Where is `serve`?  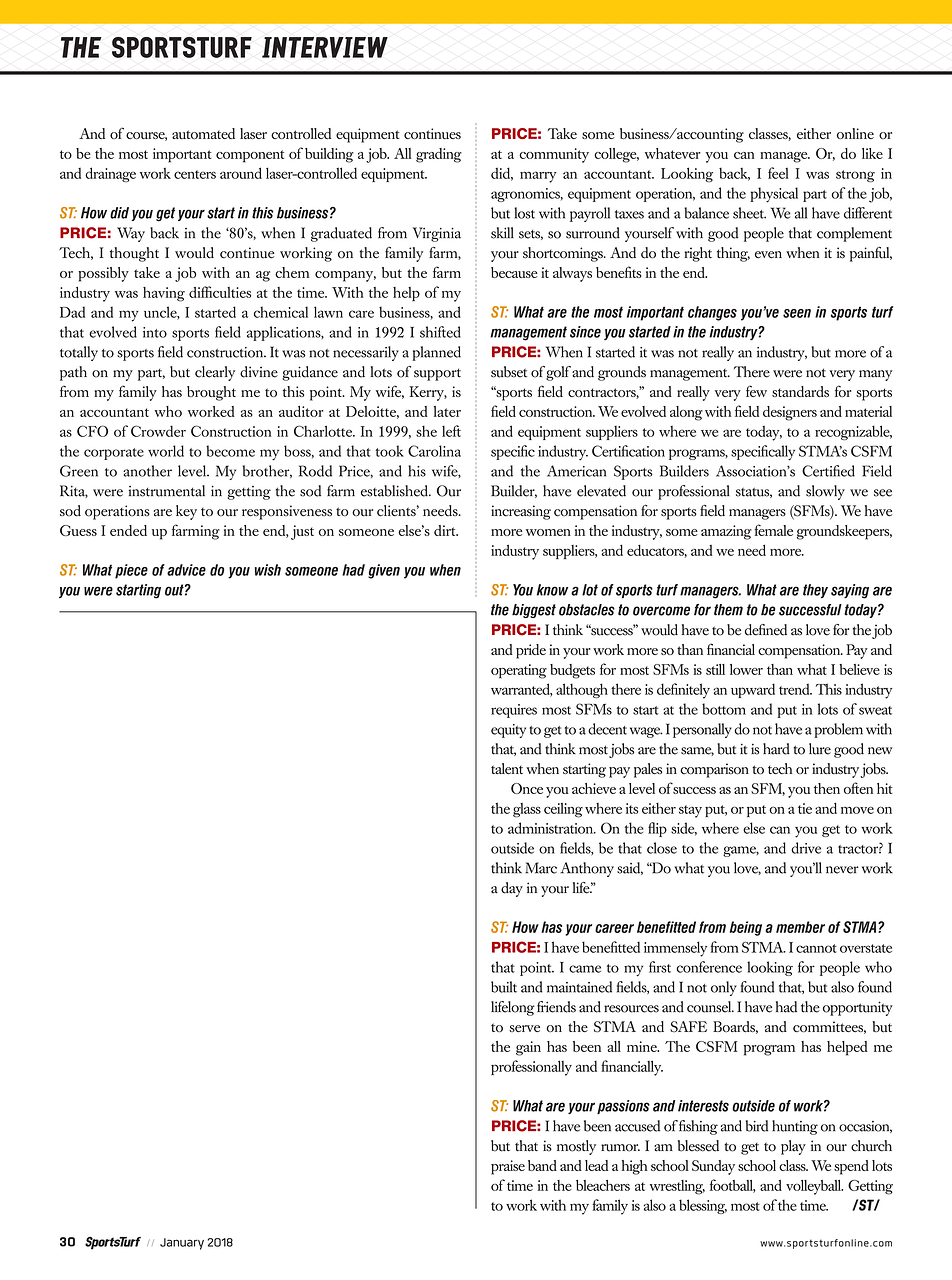 serve is located at coordinates (524, 1028).
